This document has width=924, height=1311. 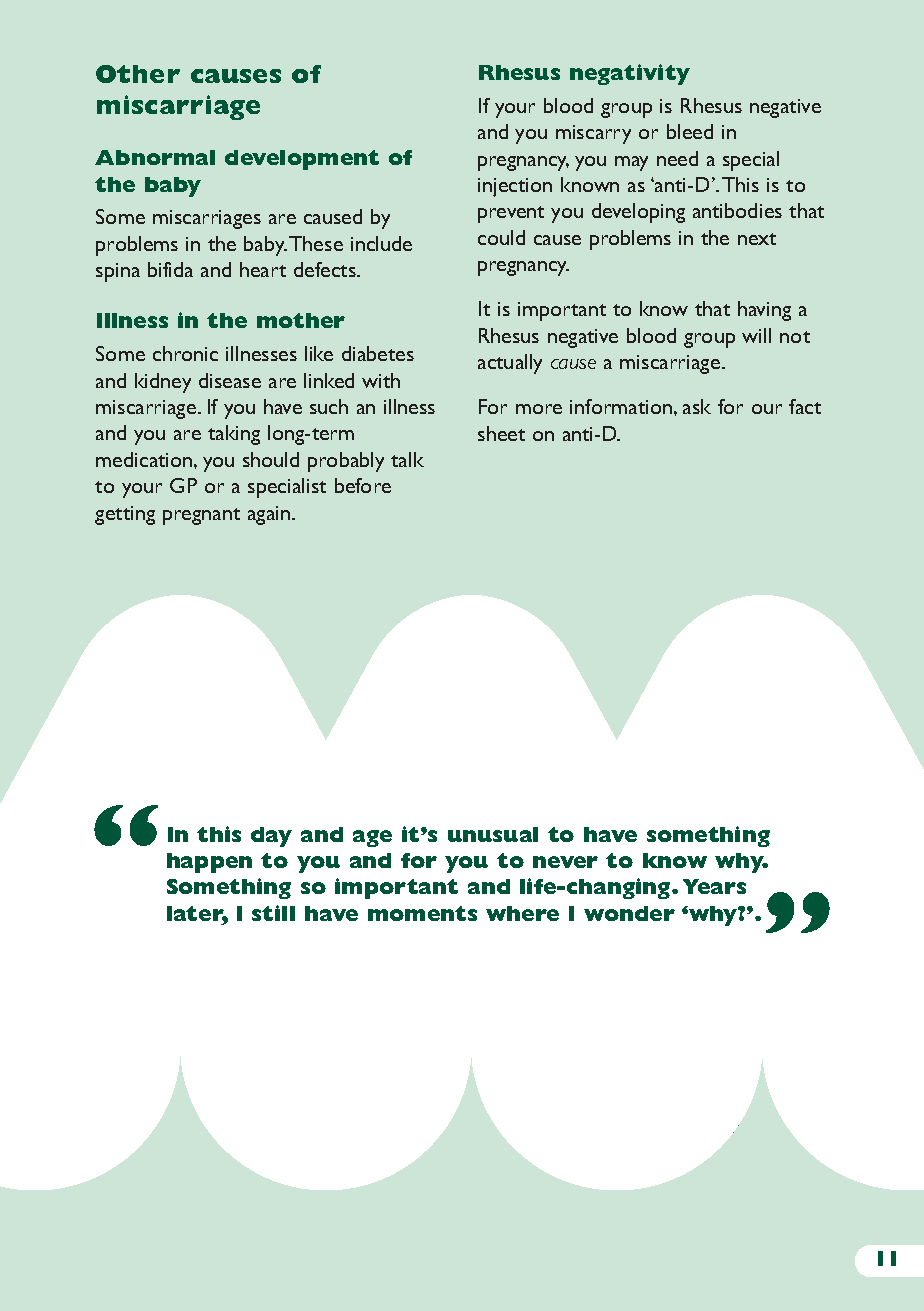 What do you see at coordinates (501, 237) in the document?
I see `could` at bounding box center [501, 237].
